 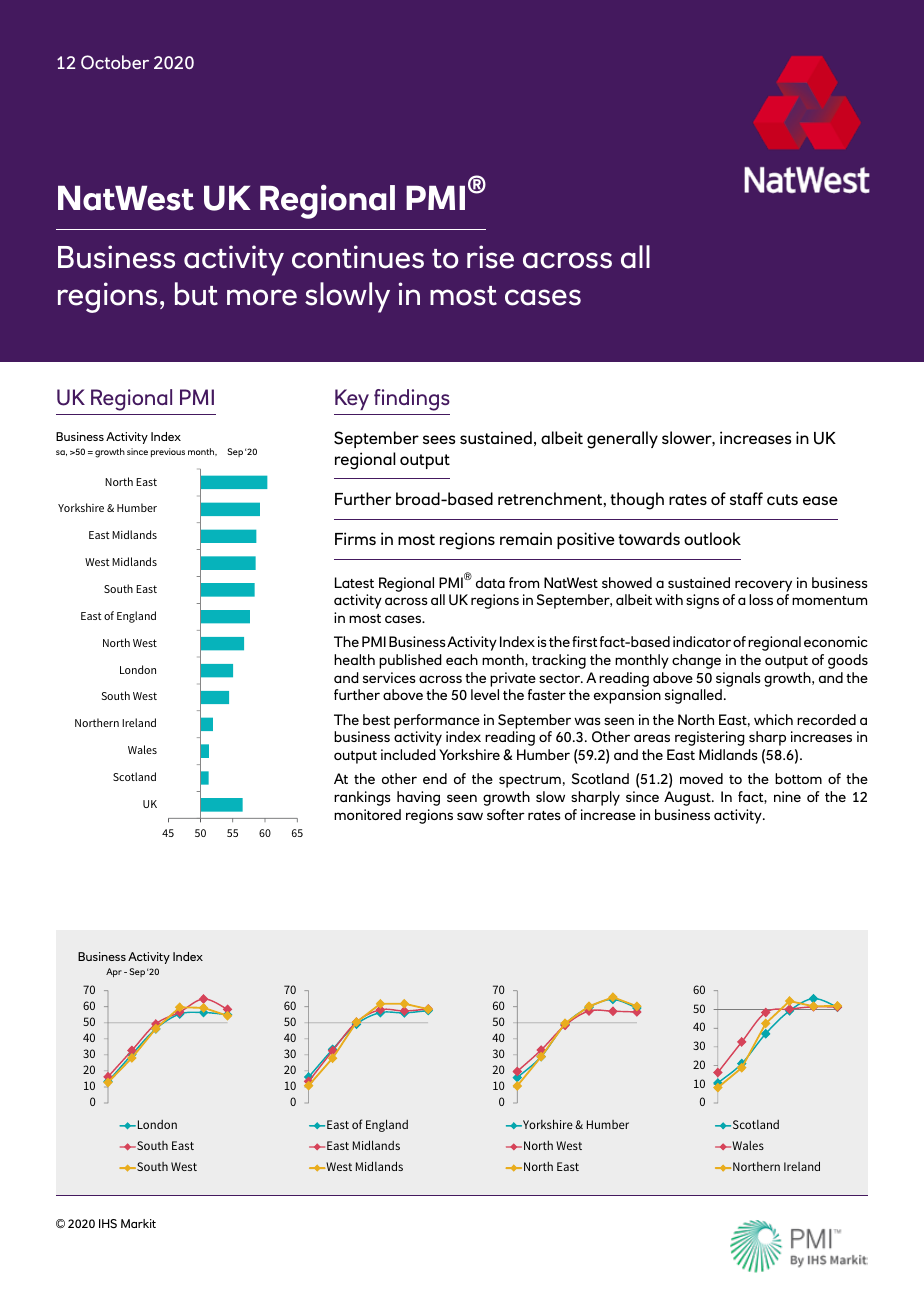 I want to click on October, so click(x=115, y=62).
